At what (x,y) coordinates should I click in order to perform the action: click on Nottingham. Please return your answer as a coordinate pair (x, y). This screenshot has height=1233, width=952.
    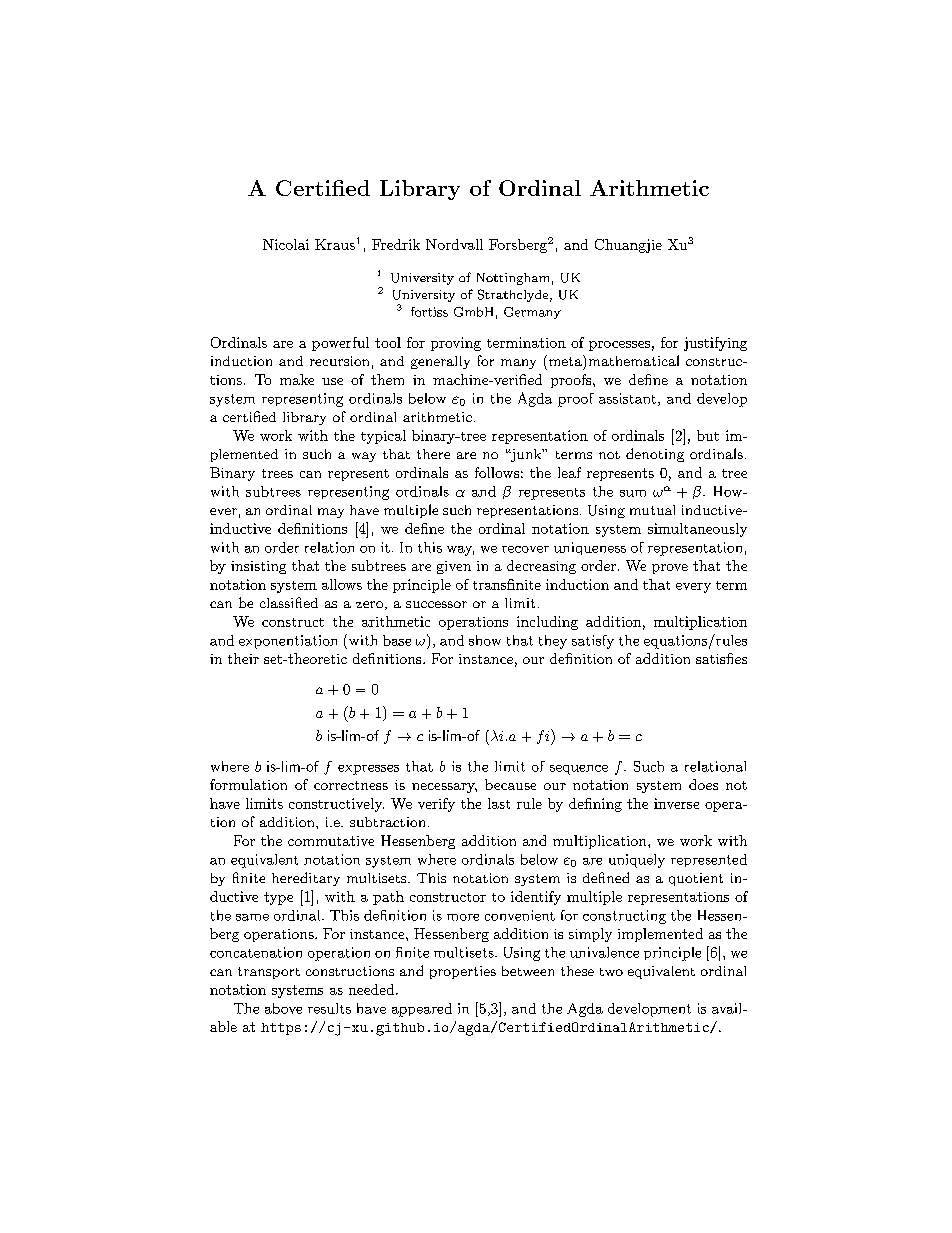
    Looking at the image, I should click on (513, 279).
